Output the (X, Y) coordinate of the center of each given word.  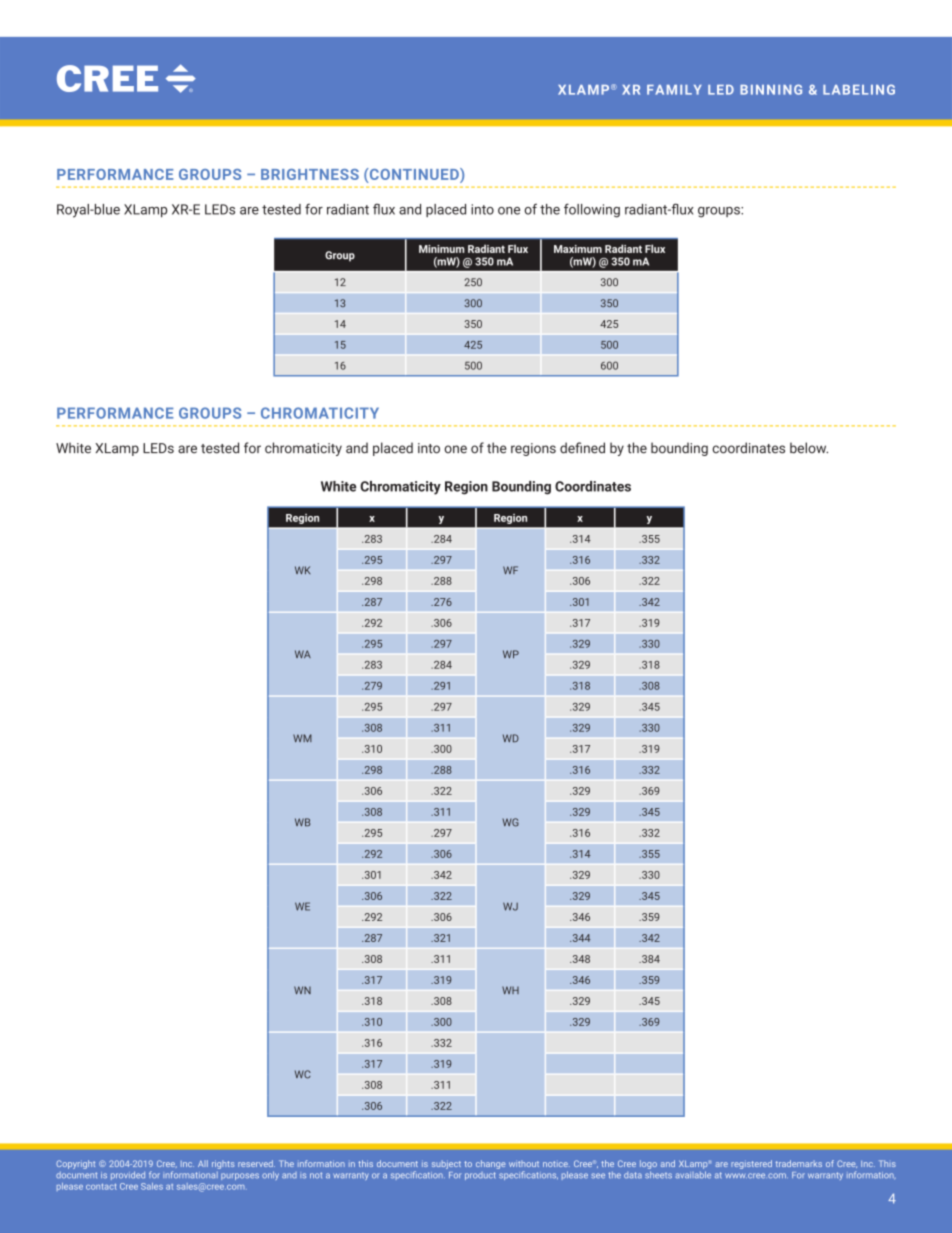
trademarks (799, 1163)
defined (582, 448)
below (809, 448)
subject (446, 1164)
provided (128, 1175)
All (203, 1163)
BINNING (771, 89)
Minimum (441, 249)
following (592, 210)
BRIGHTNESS (310, 174)
